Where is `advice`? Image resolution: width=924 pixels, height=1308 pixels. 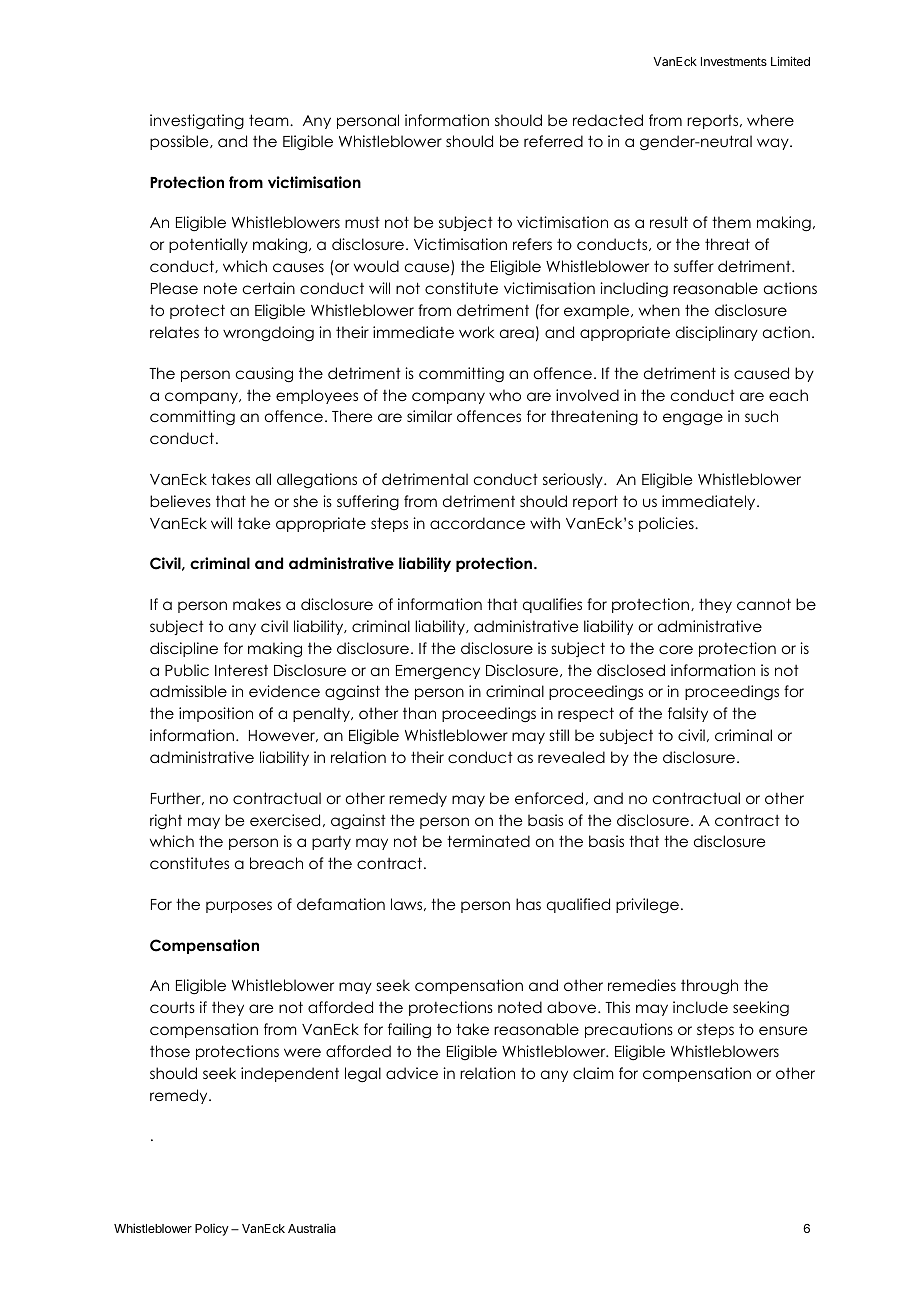 advice is located at coordinates (412, 1073).
